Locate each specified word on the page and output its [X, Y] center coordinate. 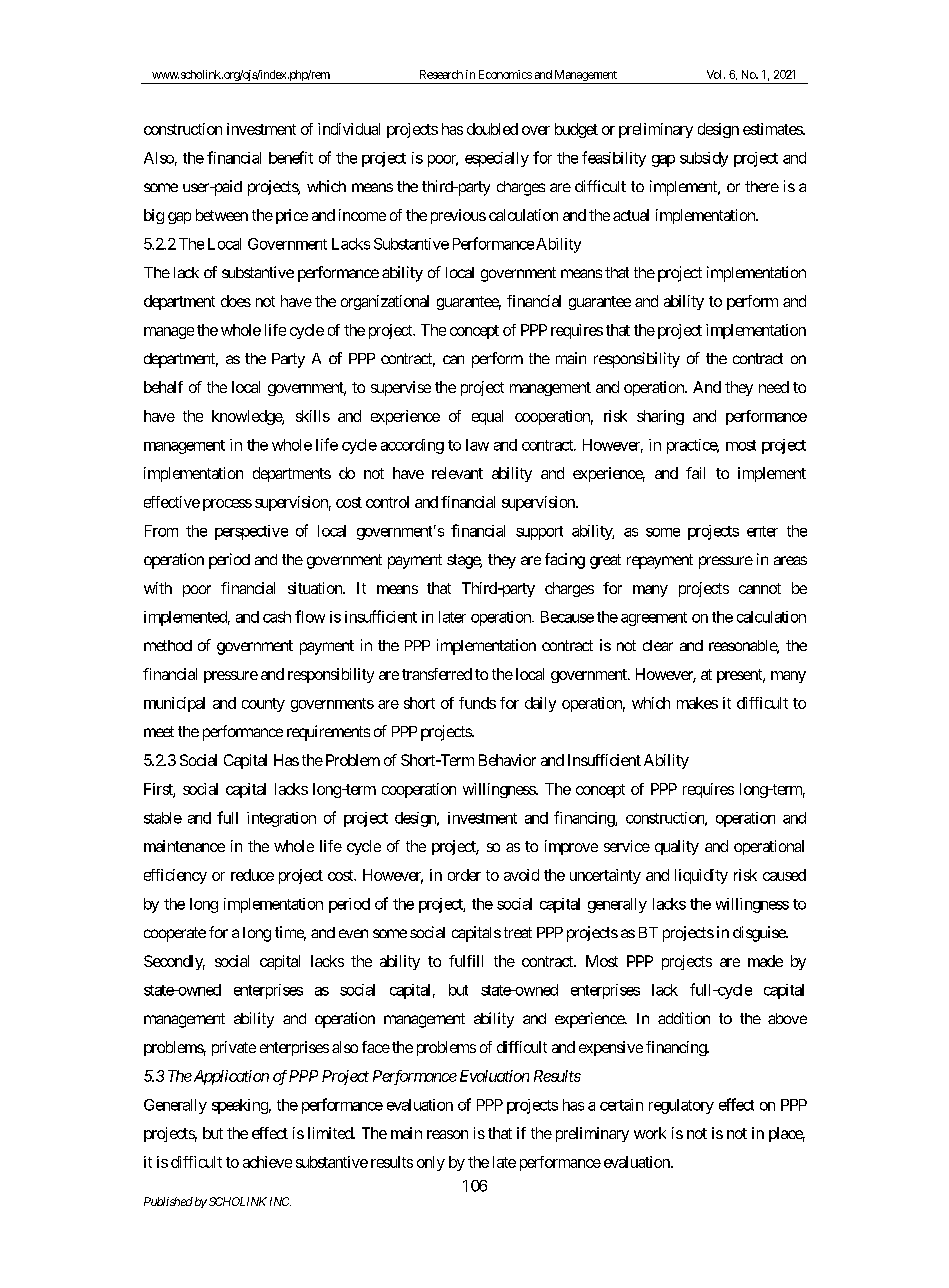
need [774, 387]
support [539, 533]
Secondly [174, 962]
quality [677, 847]
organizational [385, 302]
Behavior [507, 760]
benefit [291, 157]
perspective [251, 532]
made [765, 961]
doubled [492, 129]
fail [695, 473]
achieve [267, 1162]
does [236, 301]
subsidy [704, 159]
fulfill [466, 961]
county [263, 705]
